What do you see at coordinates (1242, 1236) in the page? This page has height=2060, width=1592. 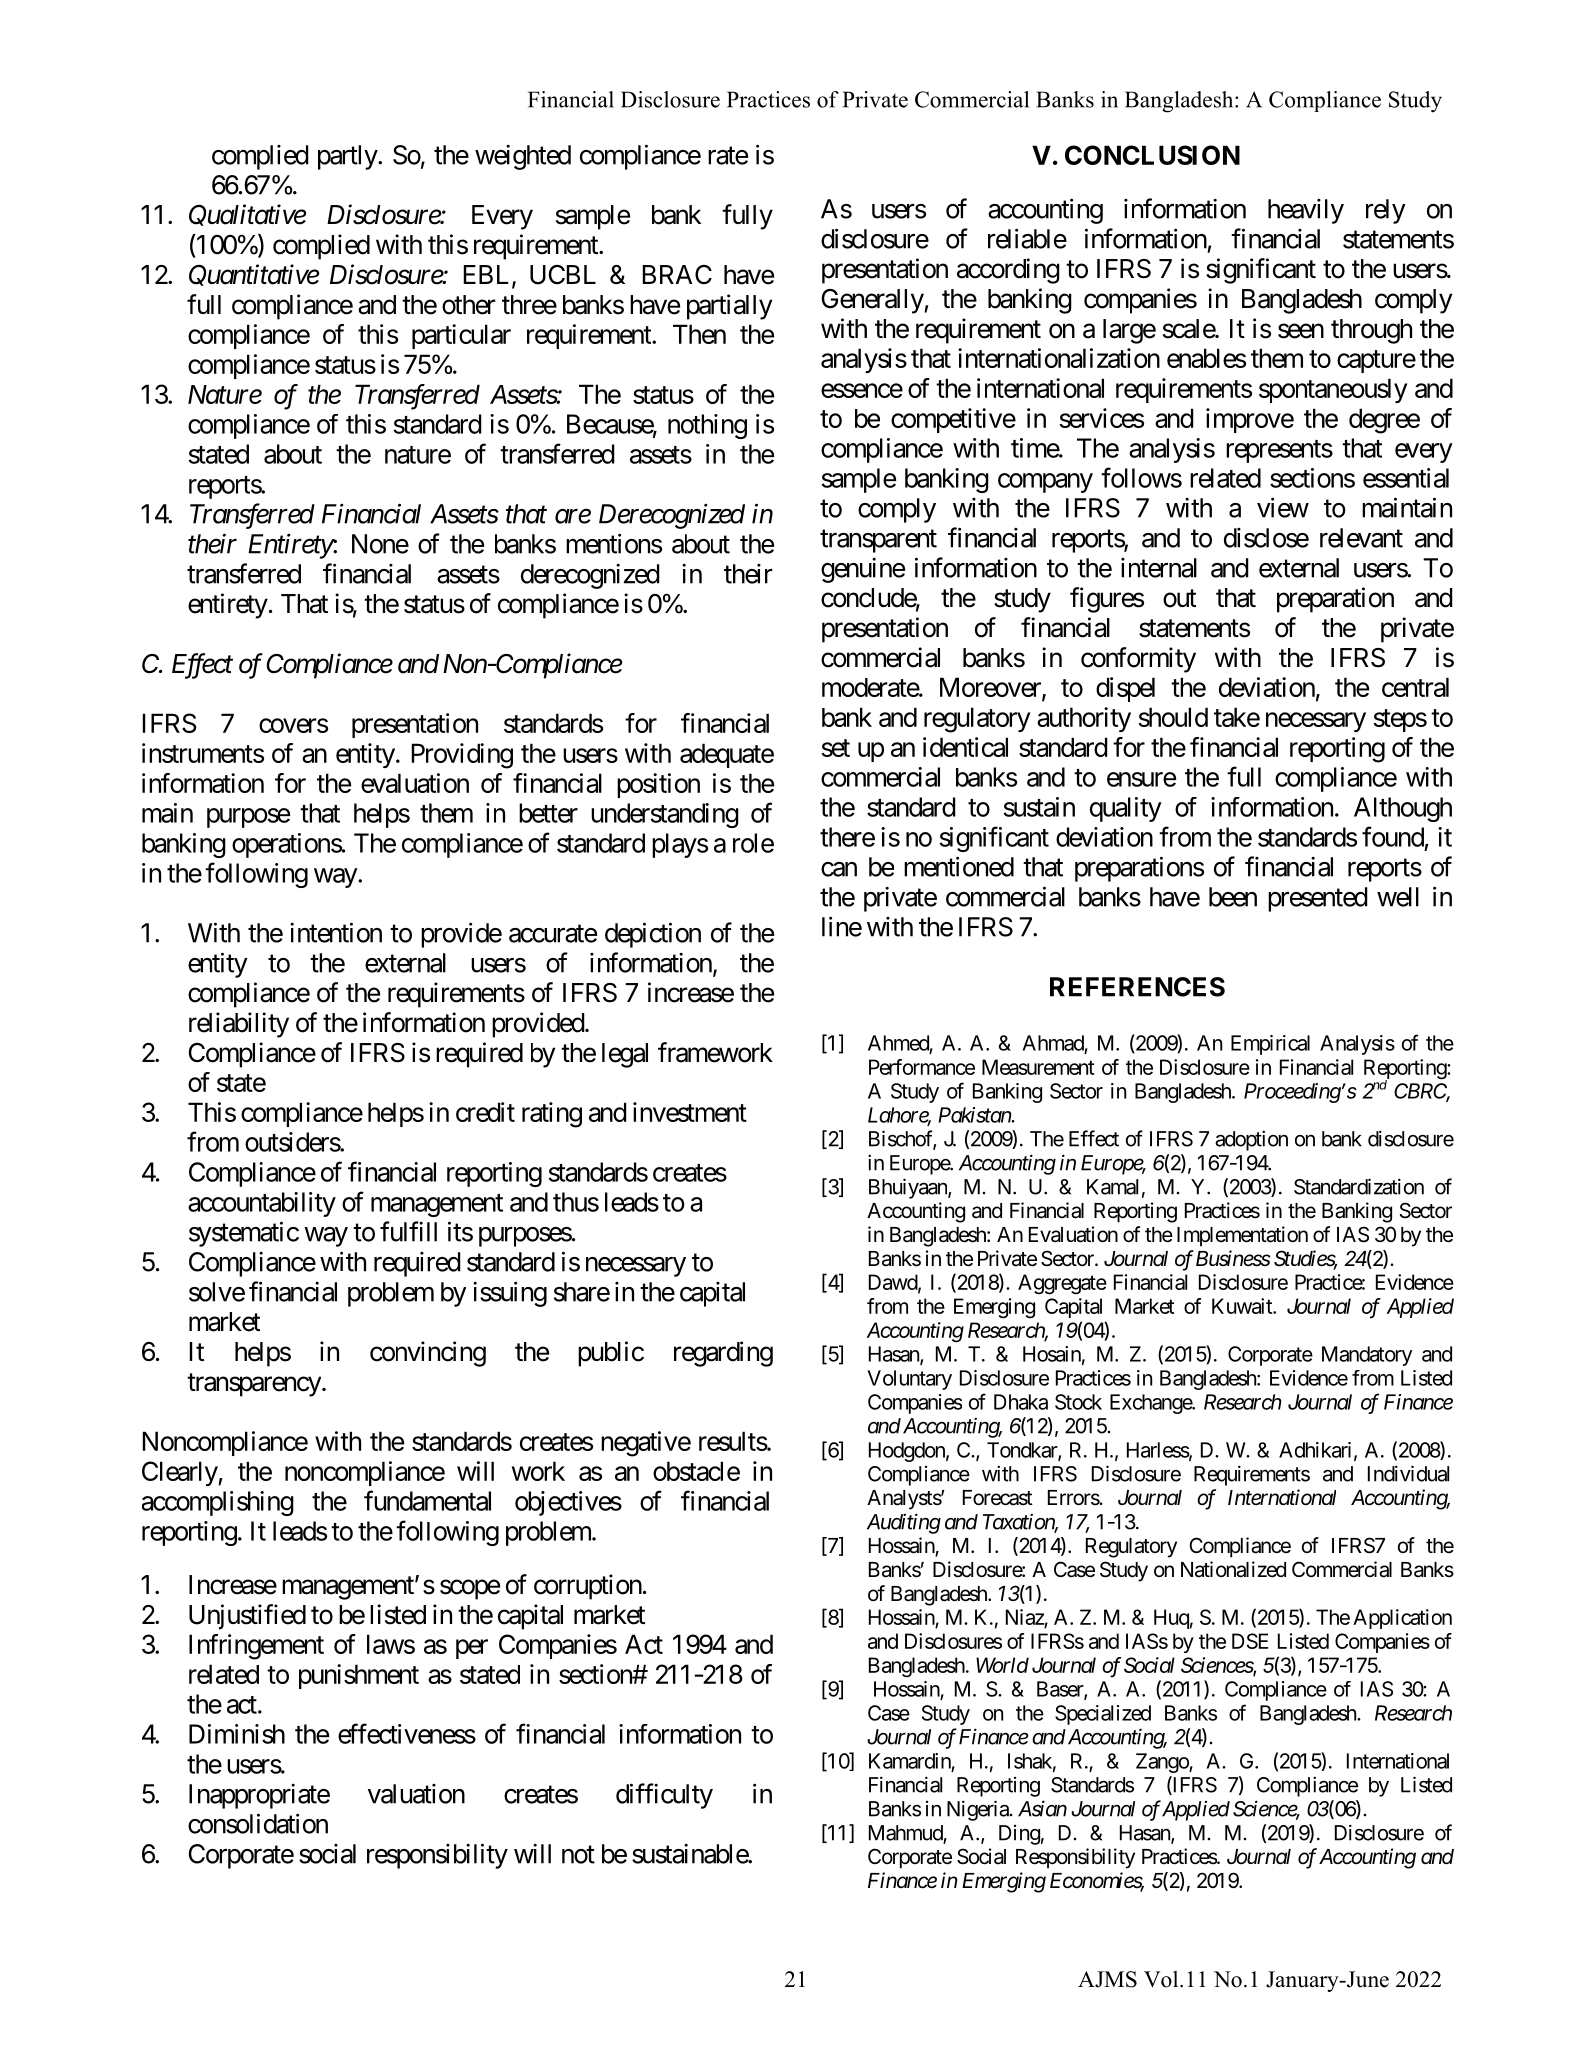 I see `Implementation` at bounding box center [1242, 1236].
